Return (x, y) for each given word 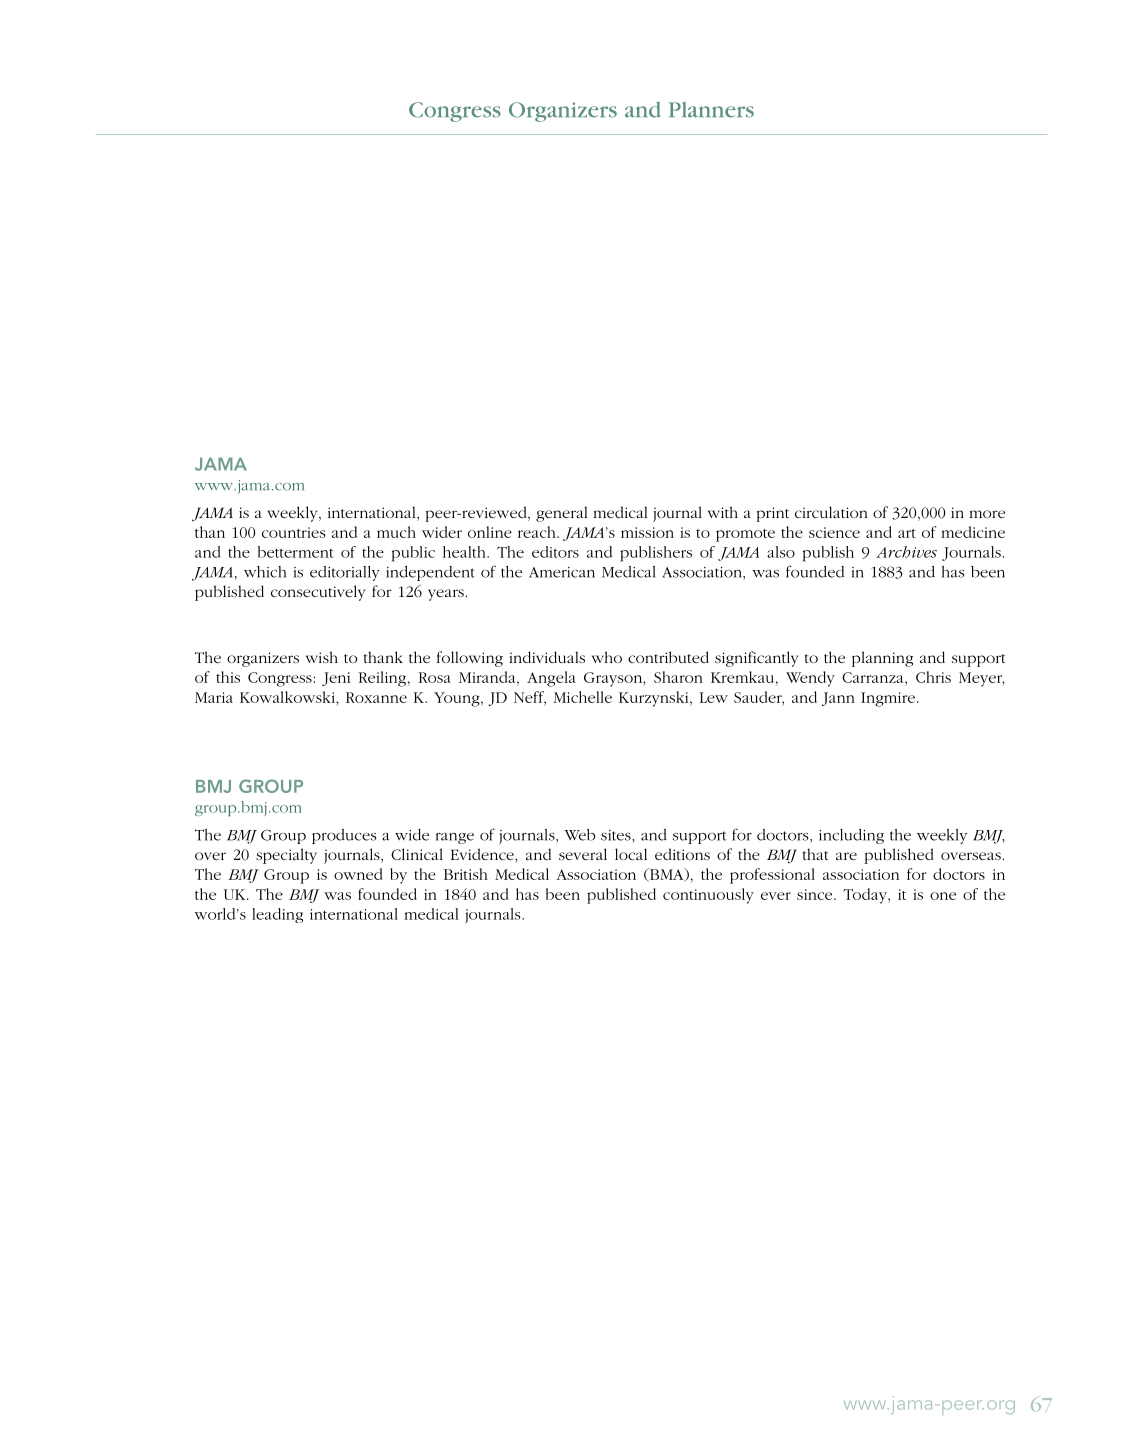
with (723, 512)
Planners (711, 110)
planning (882, 659)
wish (322, 657)
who (607, 657)
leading (277, 915)
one (943, 896)
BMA (666, 875)
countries (294, 532)
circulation (831, 512)
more (987, 514)
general (561, 514)
